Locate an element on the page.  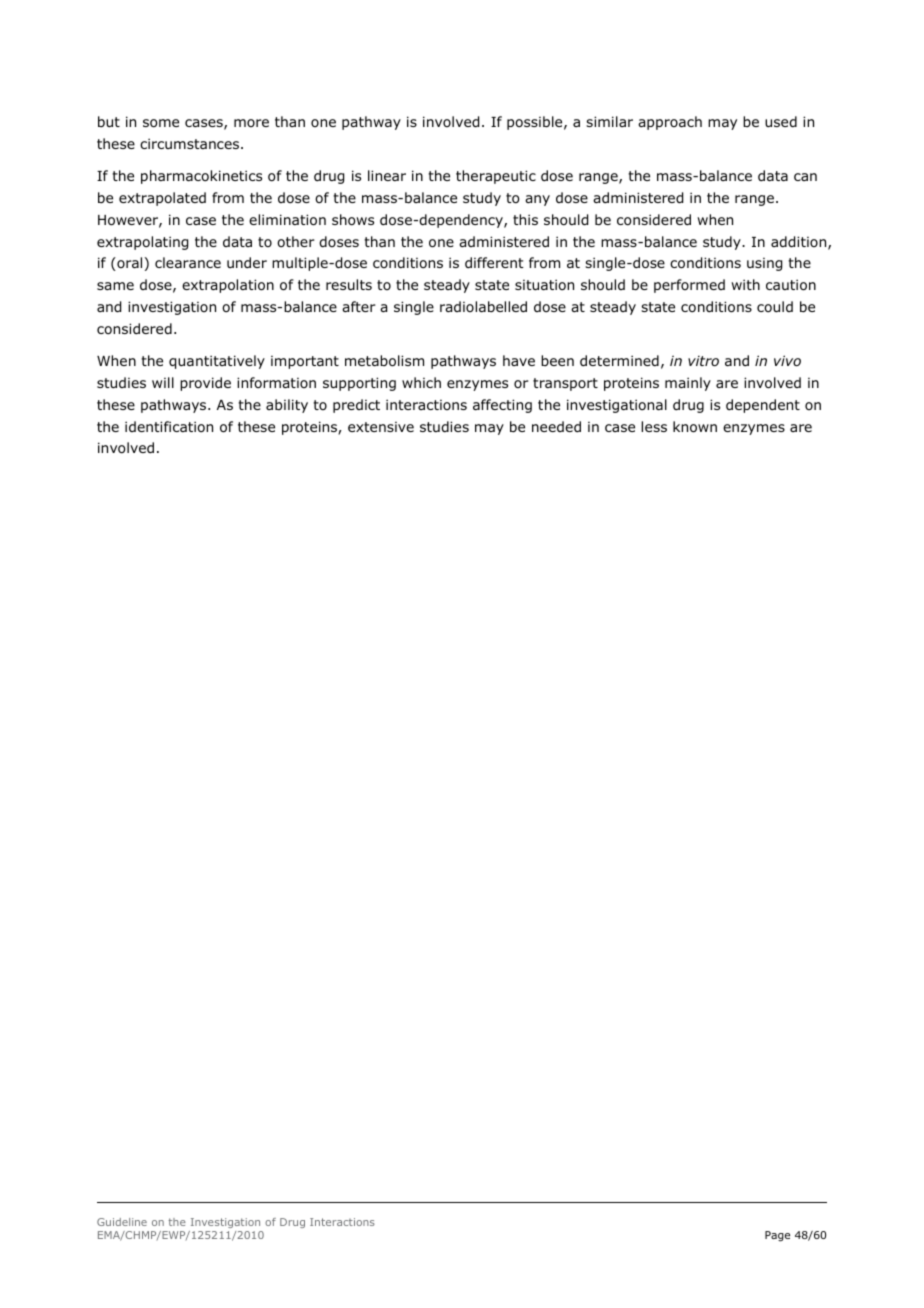
affecting is located at coordinates (502, 406).
